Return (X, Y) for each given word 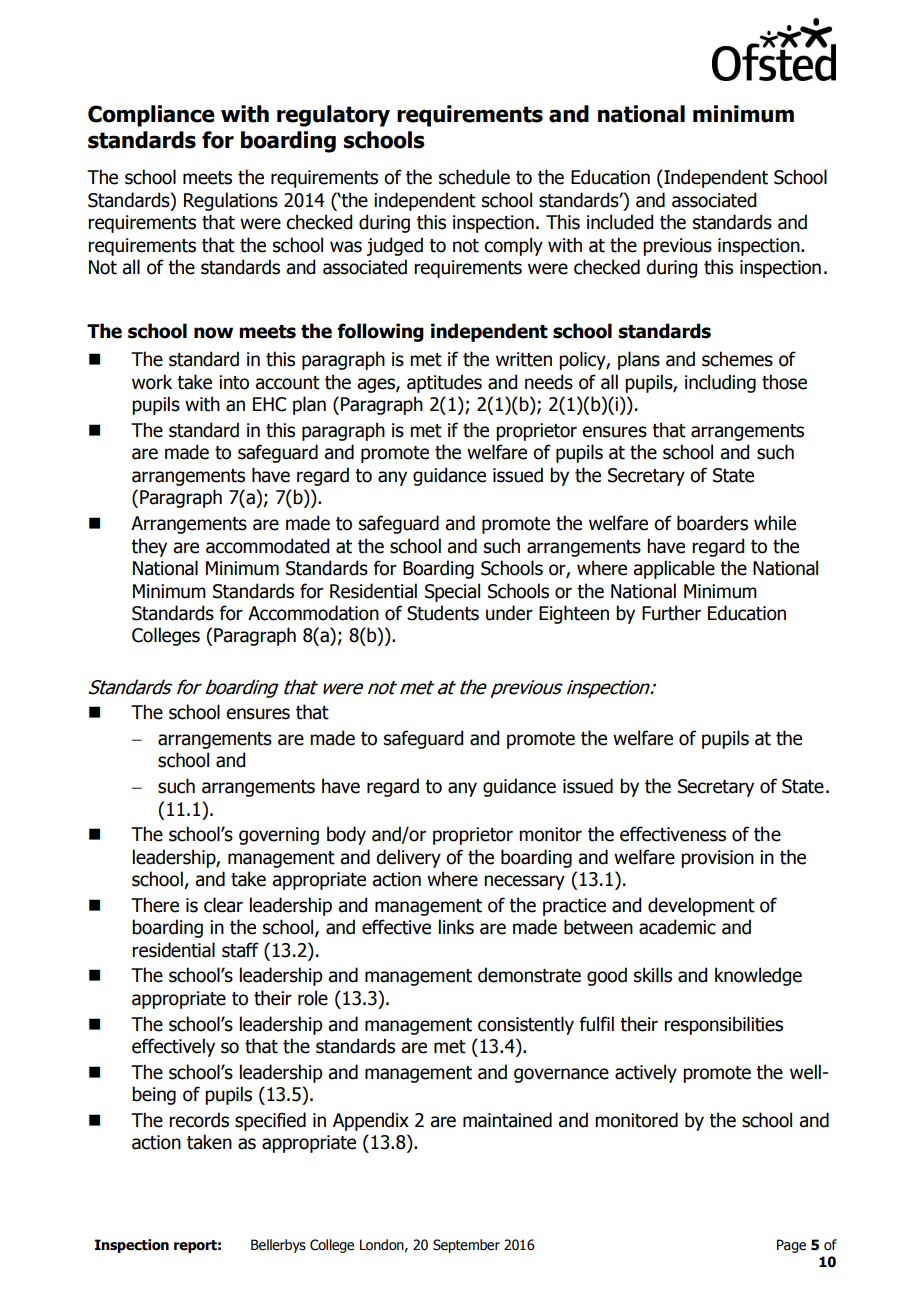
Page (791, 1246)
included (620, 222)
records (199, 1120)
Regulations (231, 201)
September (466, 1246)
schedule (474, 177)
